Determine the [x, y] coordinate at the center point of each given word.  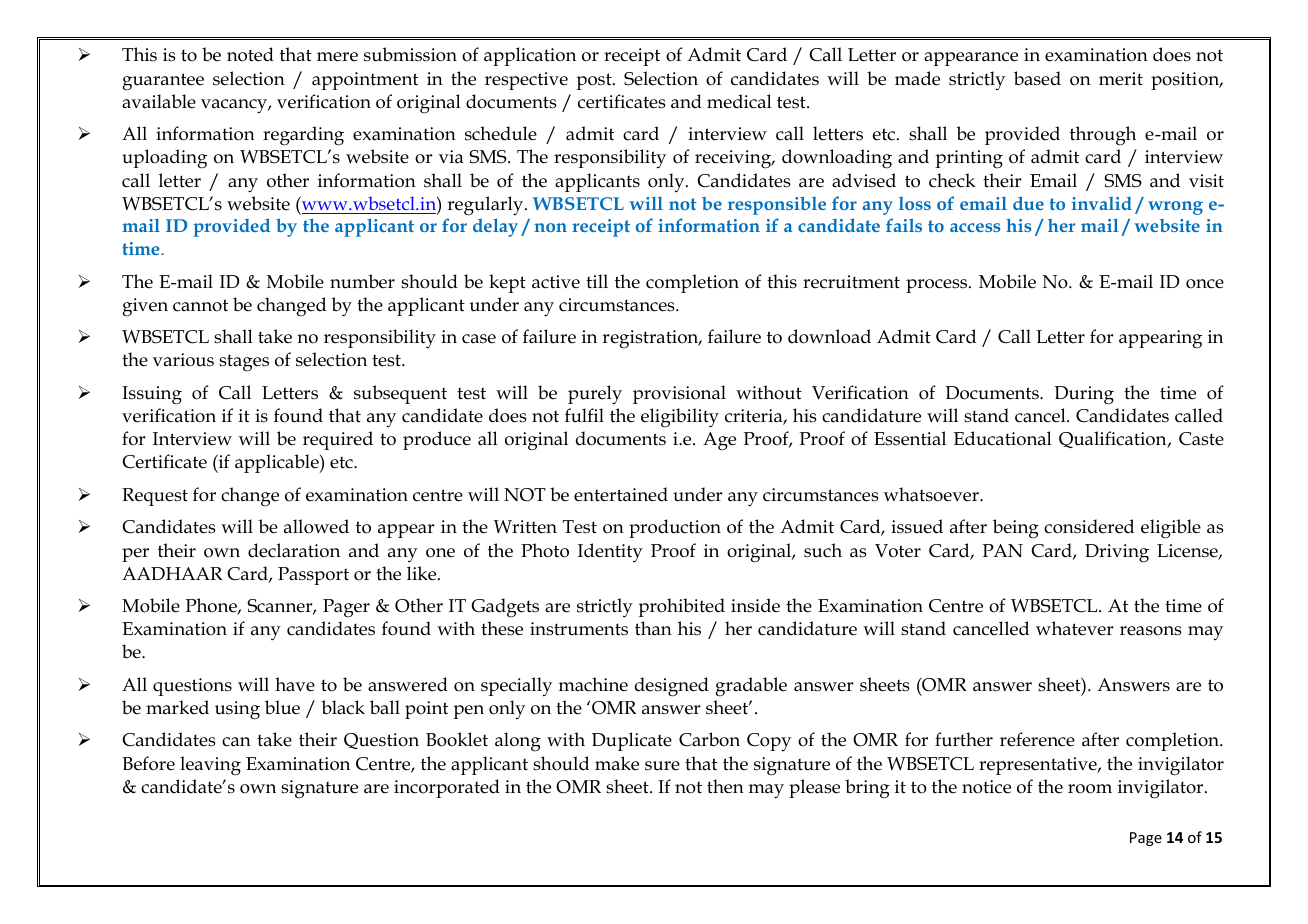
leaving [210, 766]
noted [250, 54]
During [1084, 395]
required [338, 440]
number [362, 281]
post [595, 81]
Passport [313, 576]
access [975, 227]
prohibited [681, 607]
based [1037, 78]
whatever [1074, 628]
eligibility [680, 418]
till [597, 281]
